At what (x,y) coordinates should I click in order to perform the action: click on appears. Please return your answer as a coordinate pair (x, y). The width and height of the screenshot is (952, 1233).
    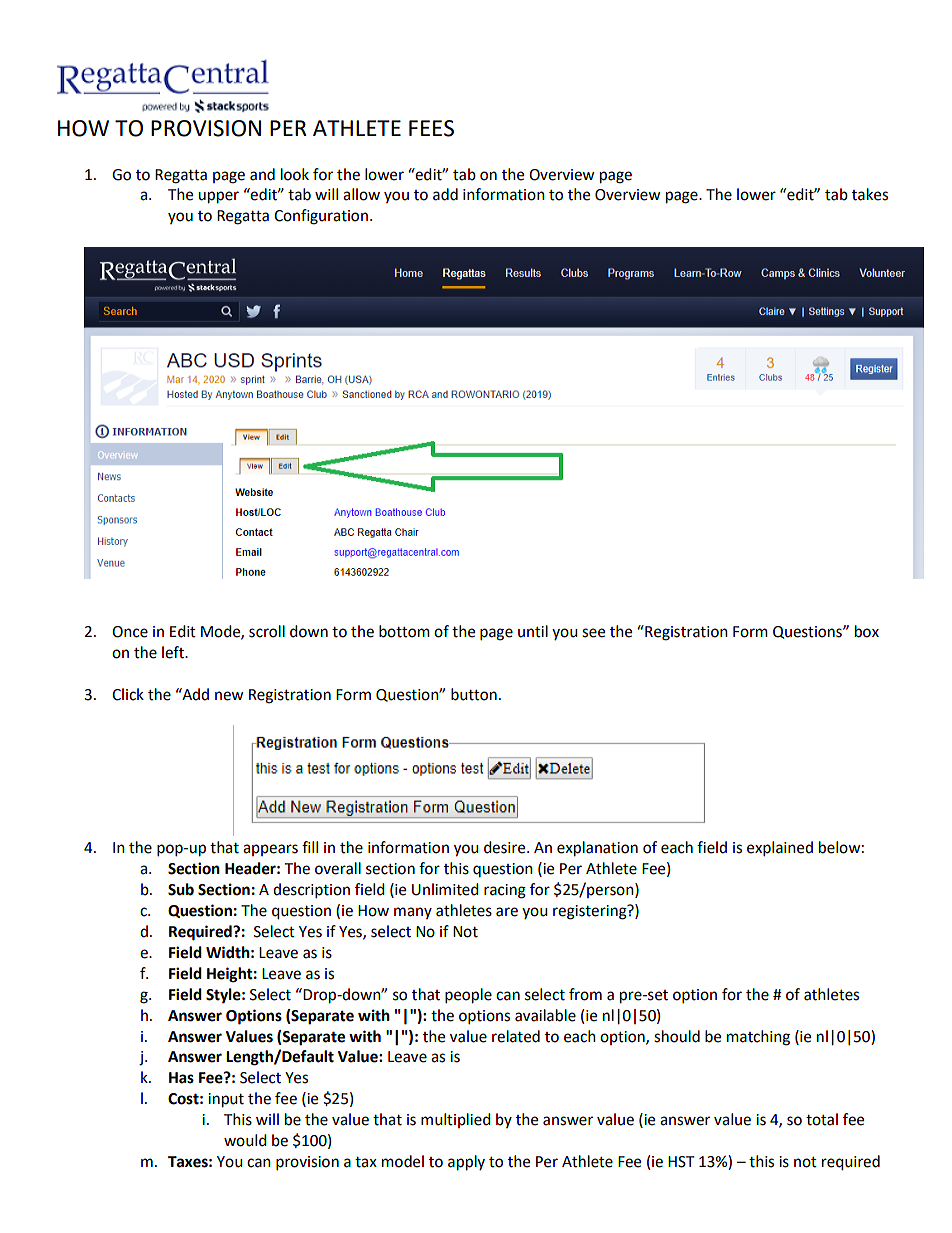
    Looking at the image, I should click on (270, 850).
